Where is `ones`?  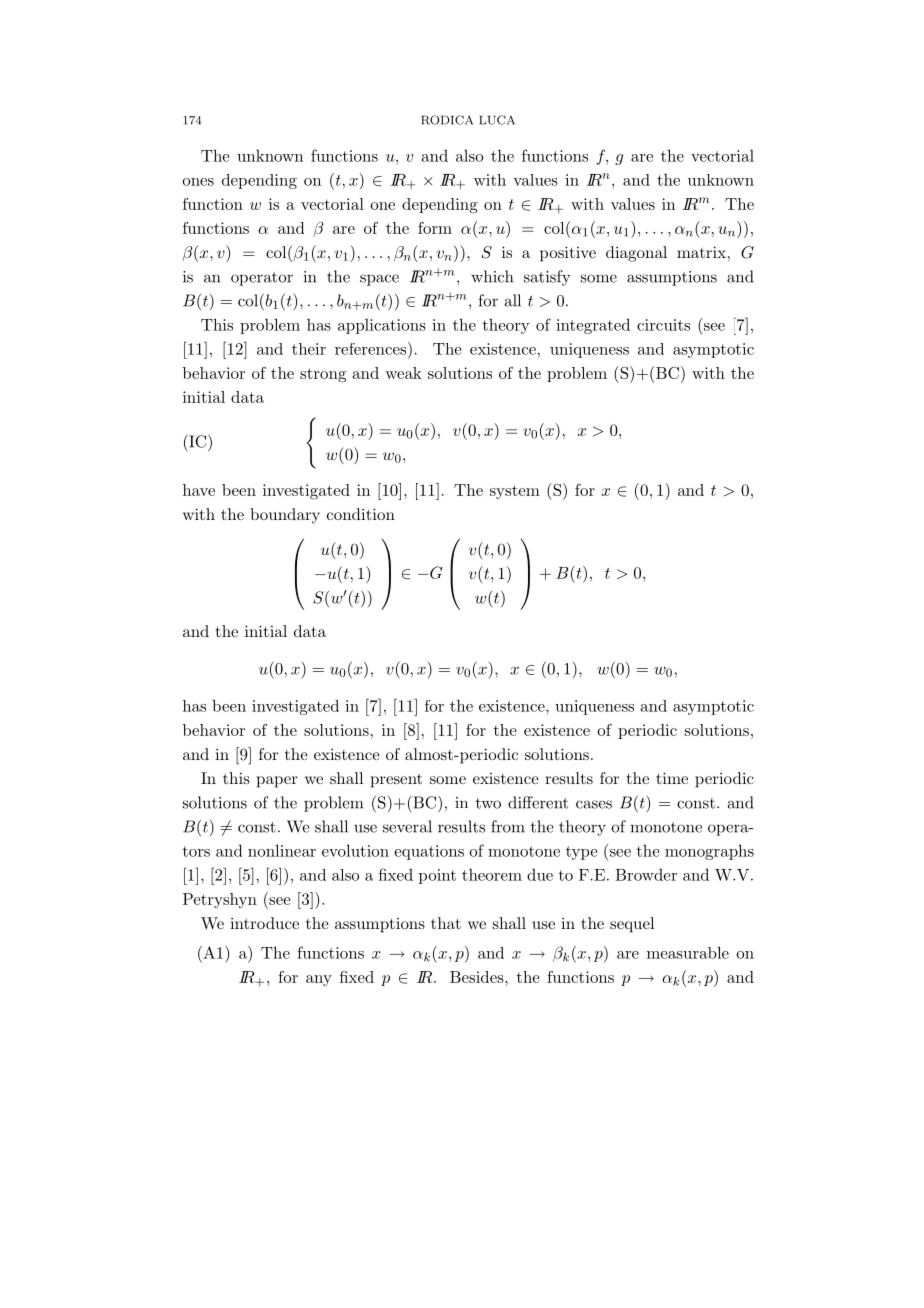
ones is located at coordinates (198, 182).
